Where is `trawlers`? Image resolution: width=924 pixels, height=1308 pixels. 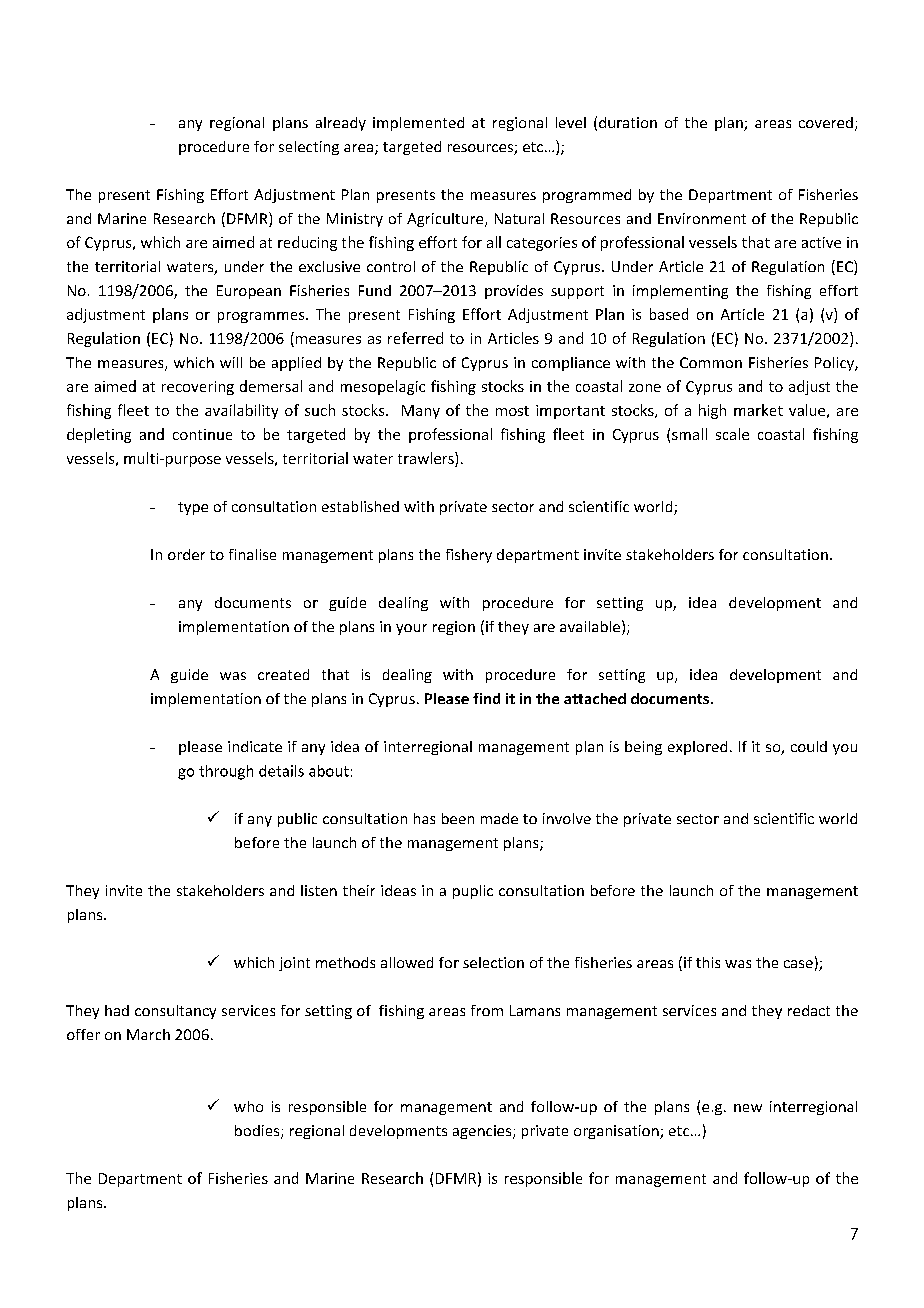
trawlers is located at coordinates (427, 459).
